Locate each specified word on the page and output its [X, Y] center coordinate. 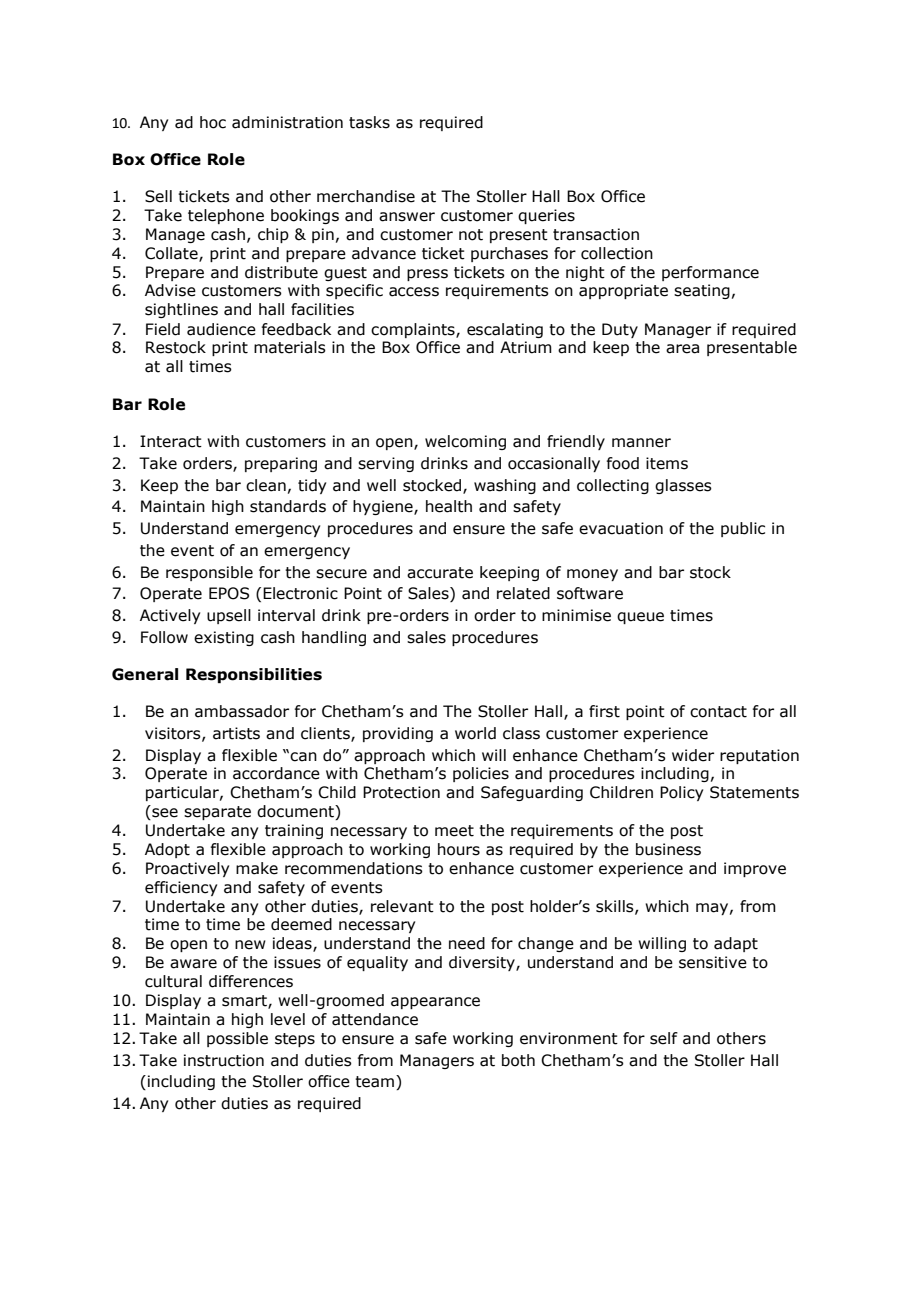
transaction [596, 234]
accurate [440, 573]
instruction [224, 1060]
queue [640, 618]
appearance [435, 1003]
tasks [369, 122]
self [664, 1038]
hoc [213, 122]
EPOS [229, 593]
